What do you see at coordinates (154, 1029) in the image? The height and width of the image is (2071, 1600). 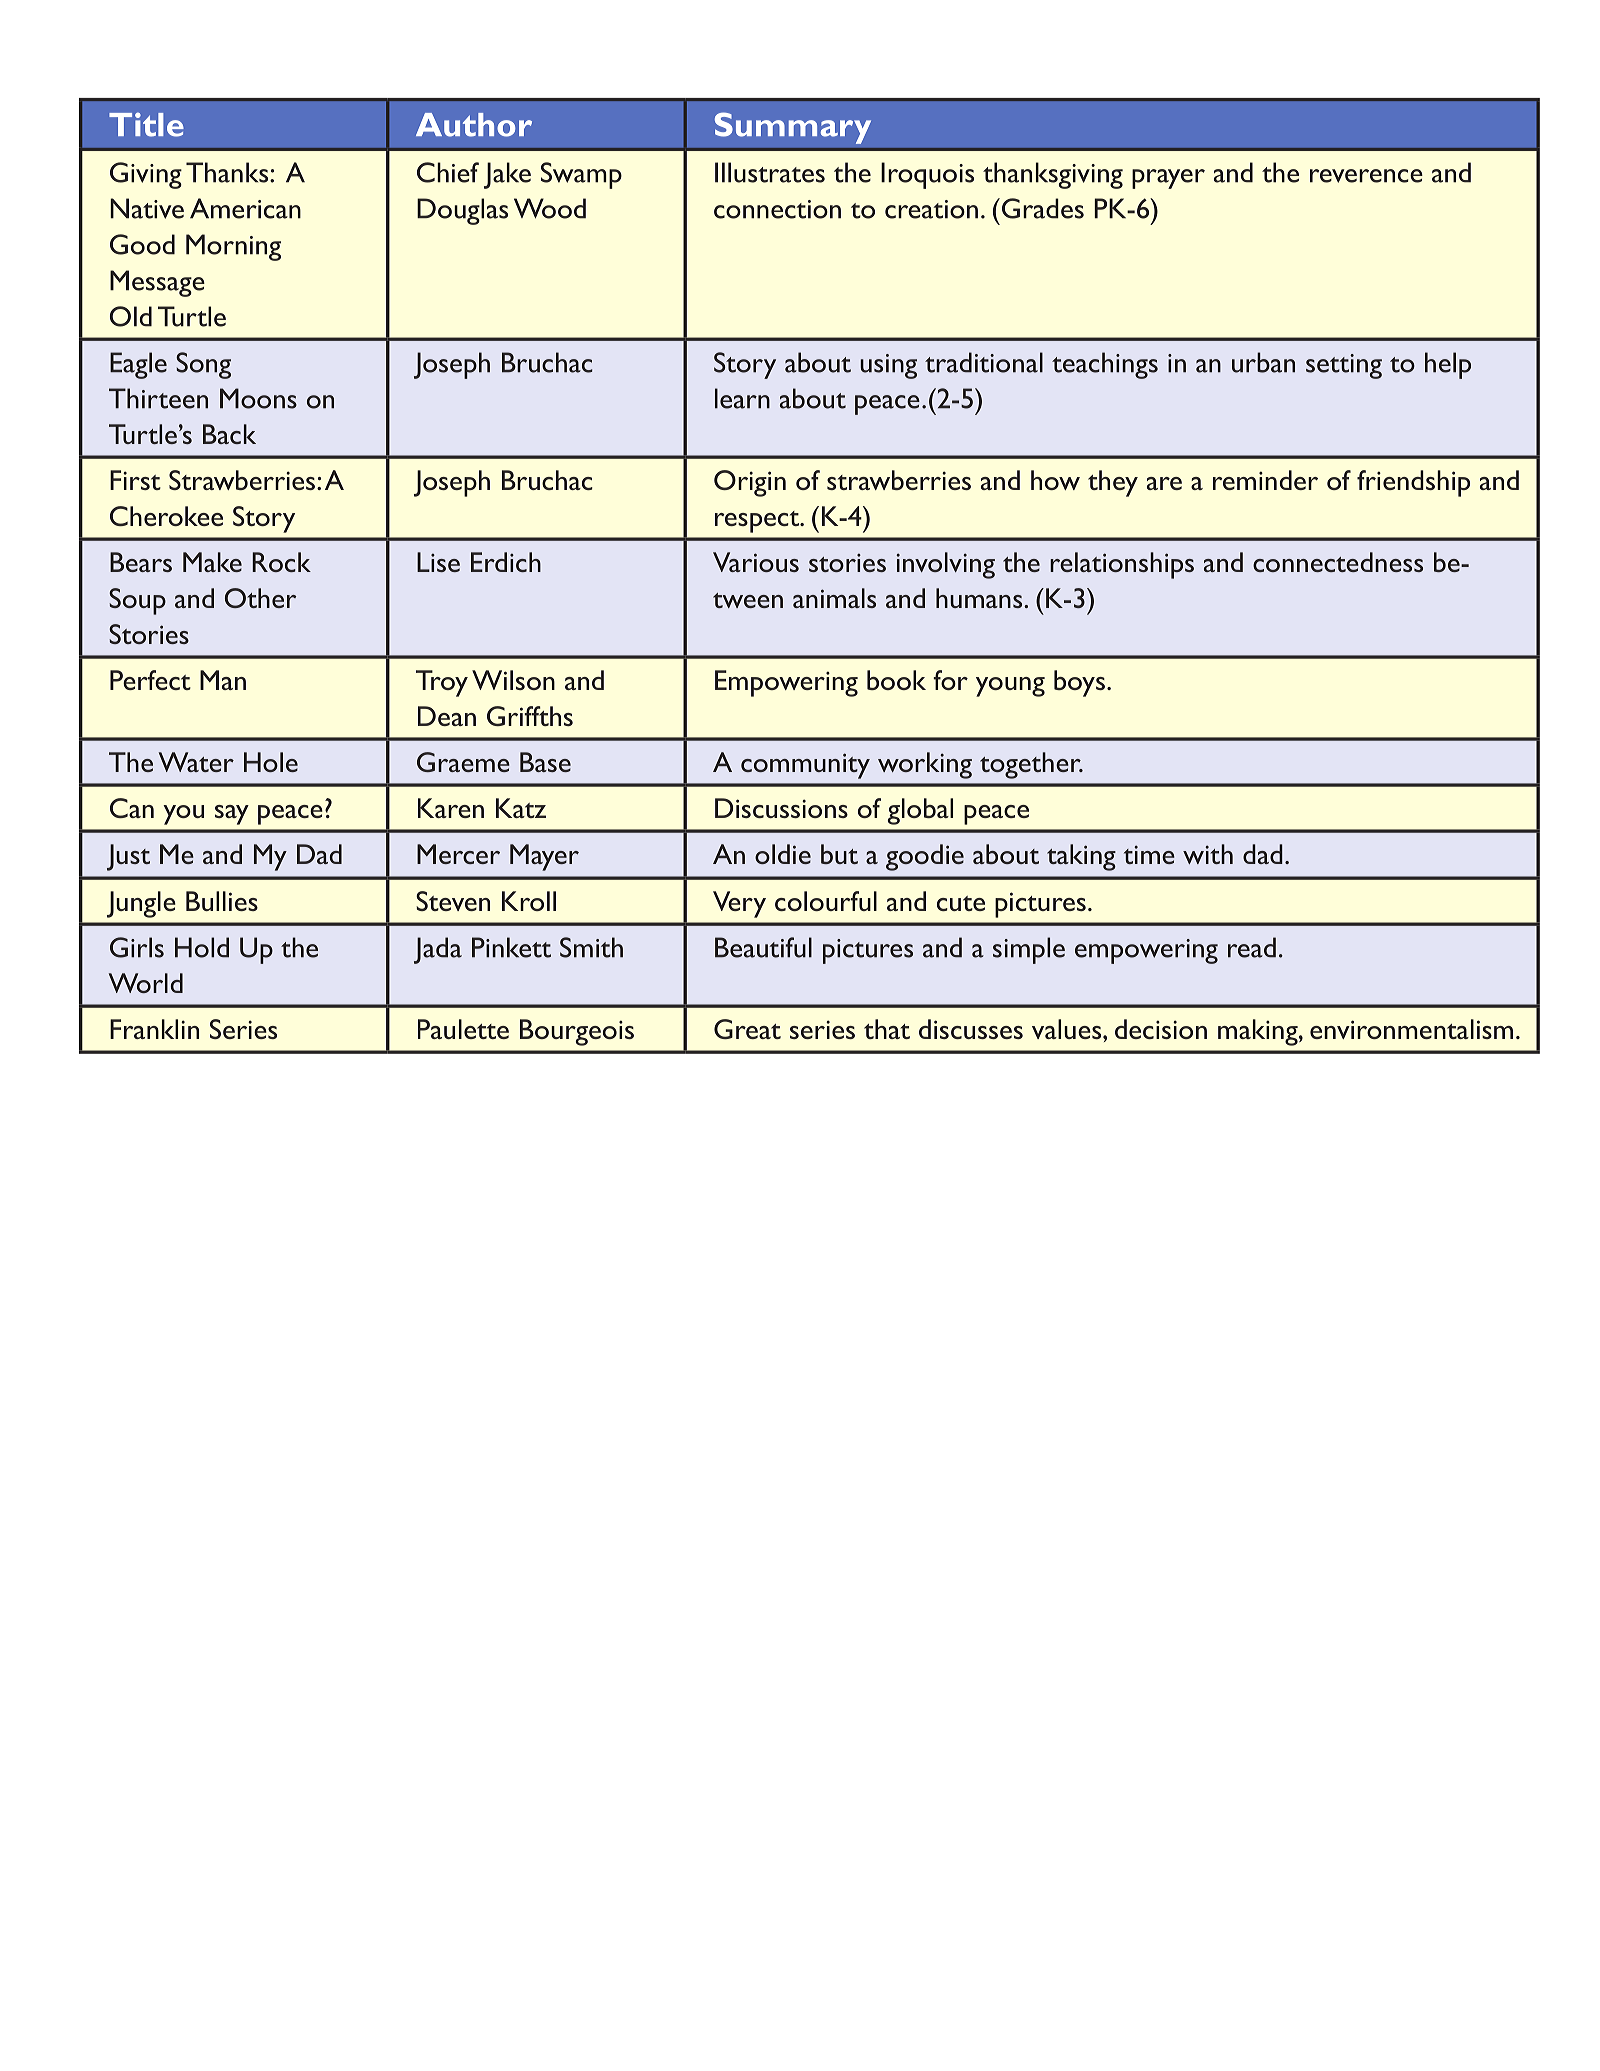 I see `Franklin` at bounding box center [154, 1029].
